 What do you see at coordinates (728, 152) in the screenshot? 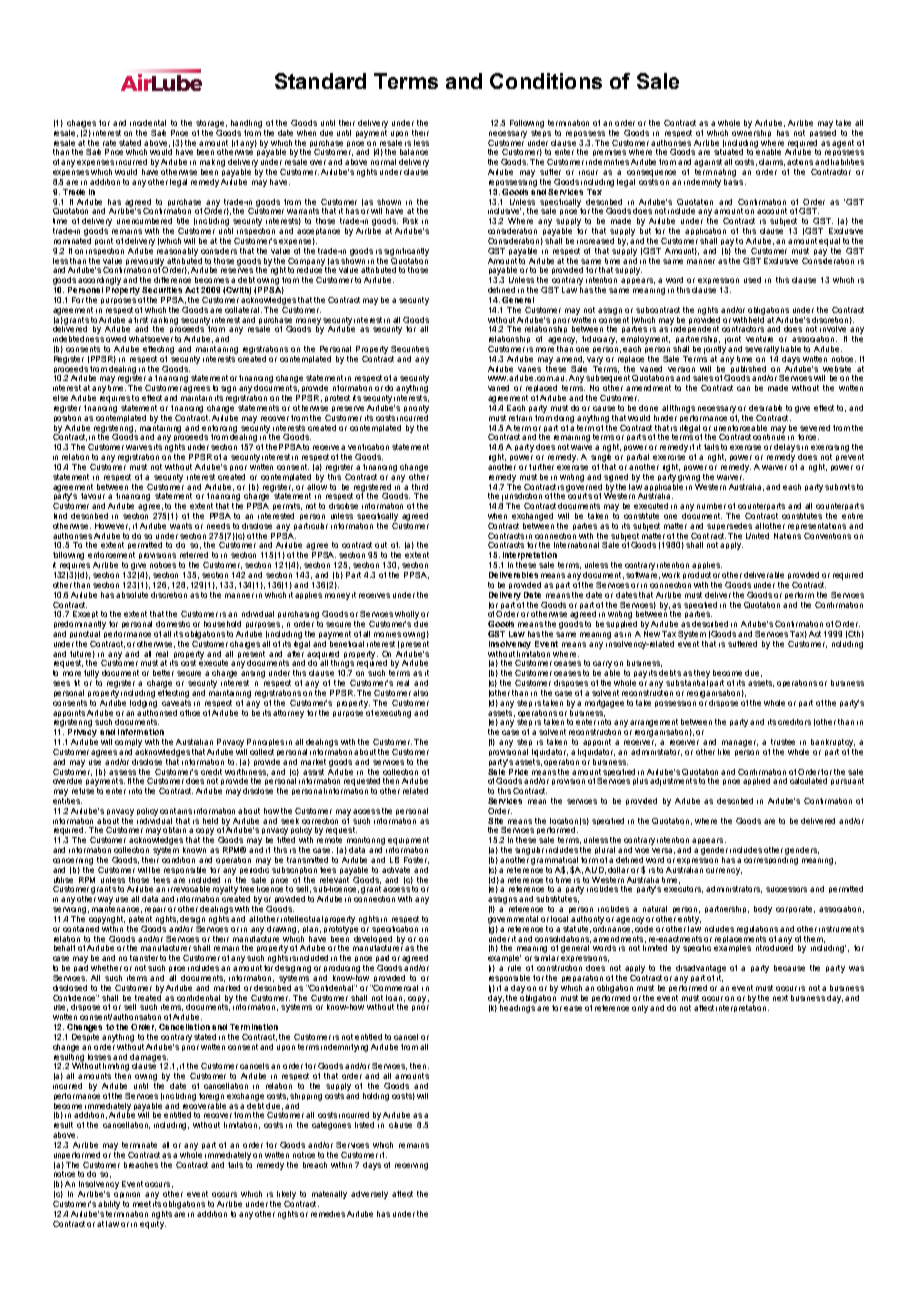
I see `situated` at bounding box center [728, 152].
